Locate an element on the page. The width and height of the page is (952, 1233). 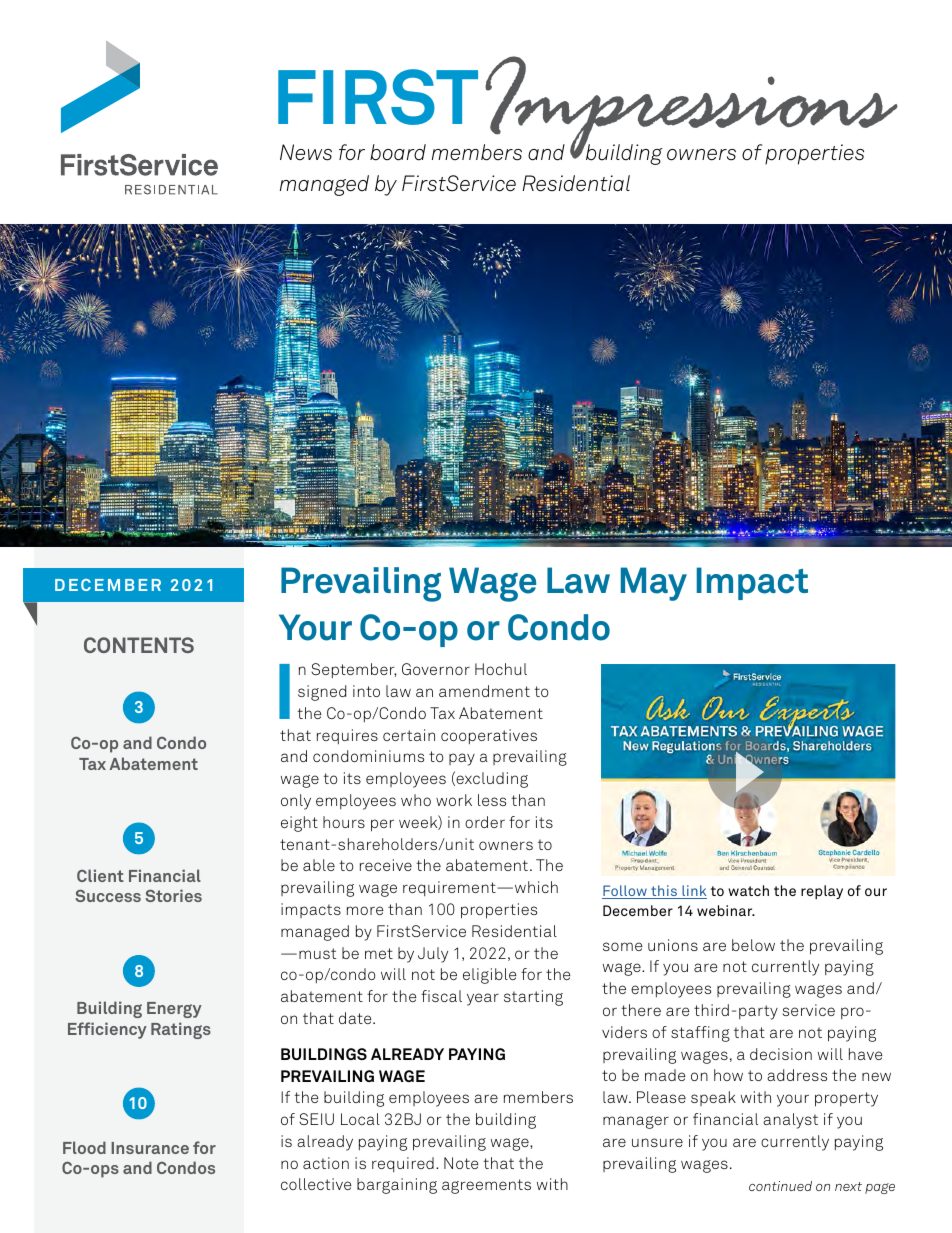
board is located at coordinates (398, 152).
